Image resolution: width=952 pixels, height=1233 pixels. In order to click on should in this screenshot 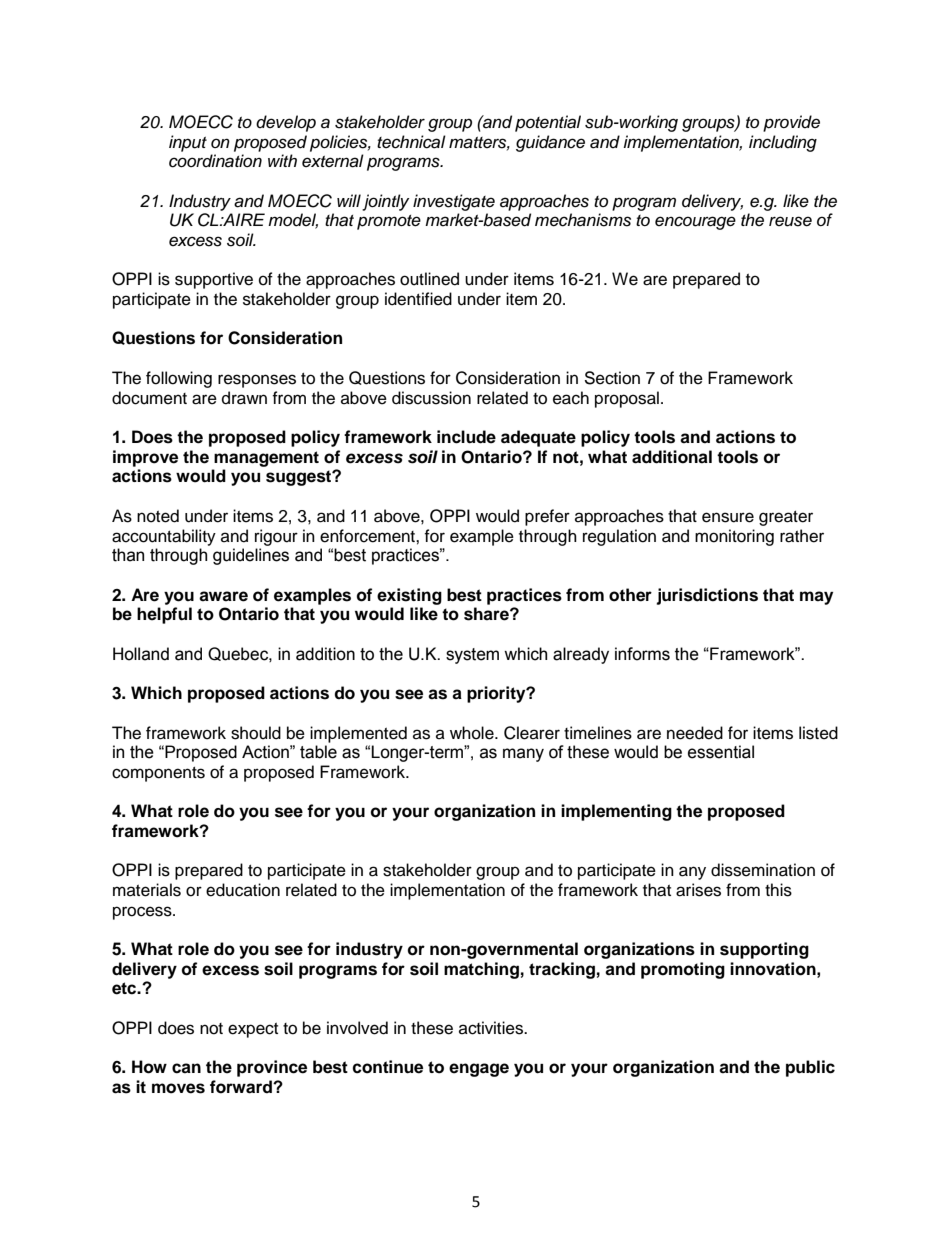, I will do `click(256, 733)`.
